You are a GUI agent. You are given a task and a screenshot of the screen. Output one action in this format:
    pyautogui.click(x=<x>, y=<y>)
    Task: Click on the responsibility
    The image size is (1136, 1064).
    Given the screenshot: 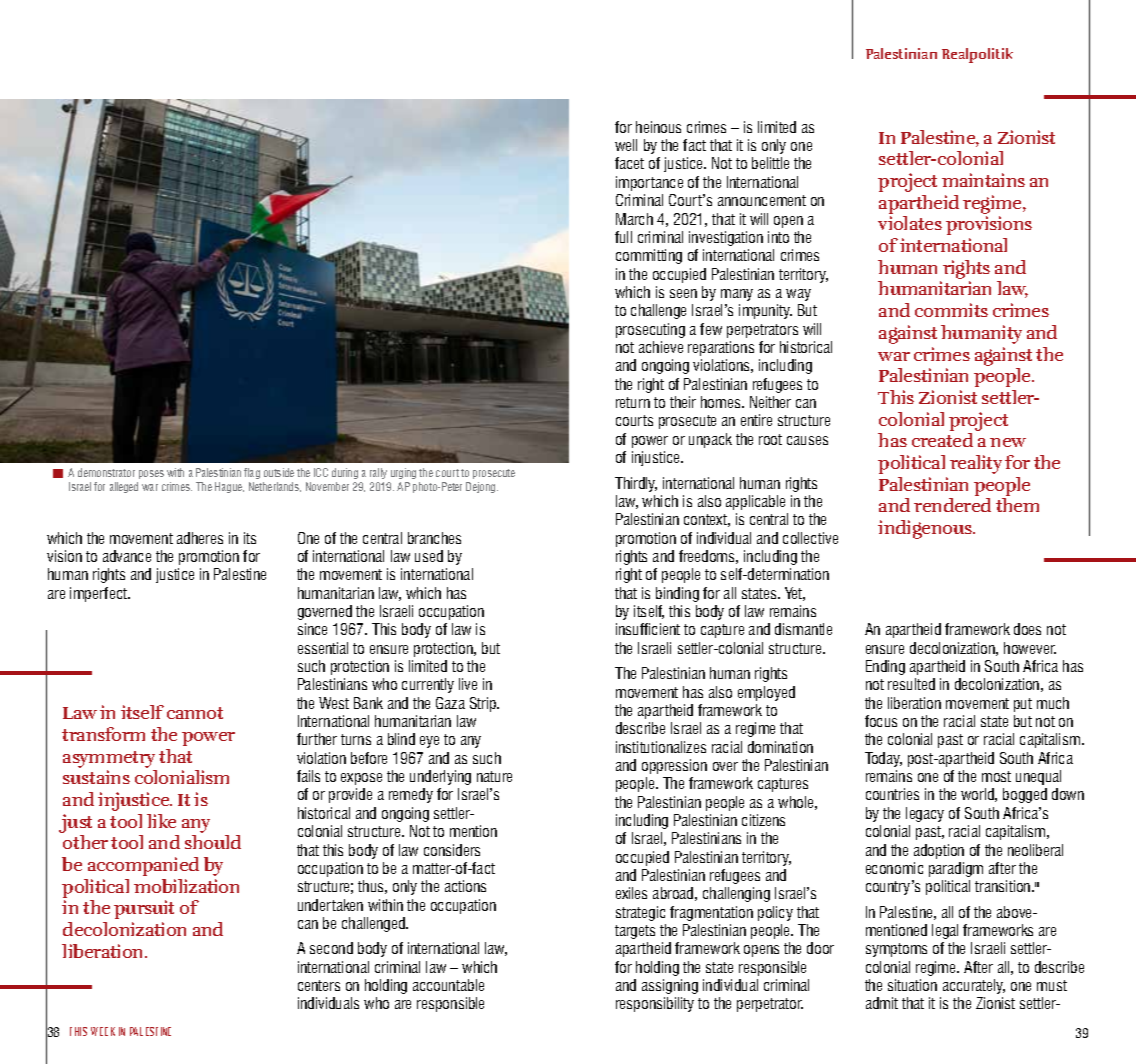 What is the action you would take?
    pyautogui.click(x=655, y=1004)
